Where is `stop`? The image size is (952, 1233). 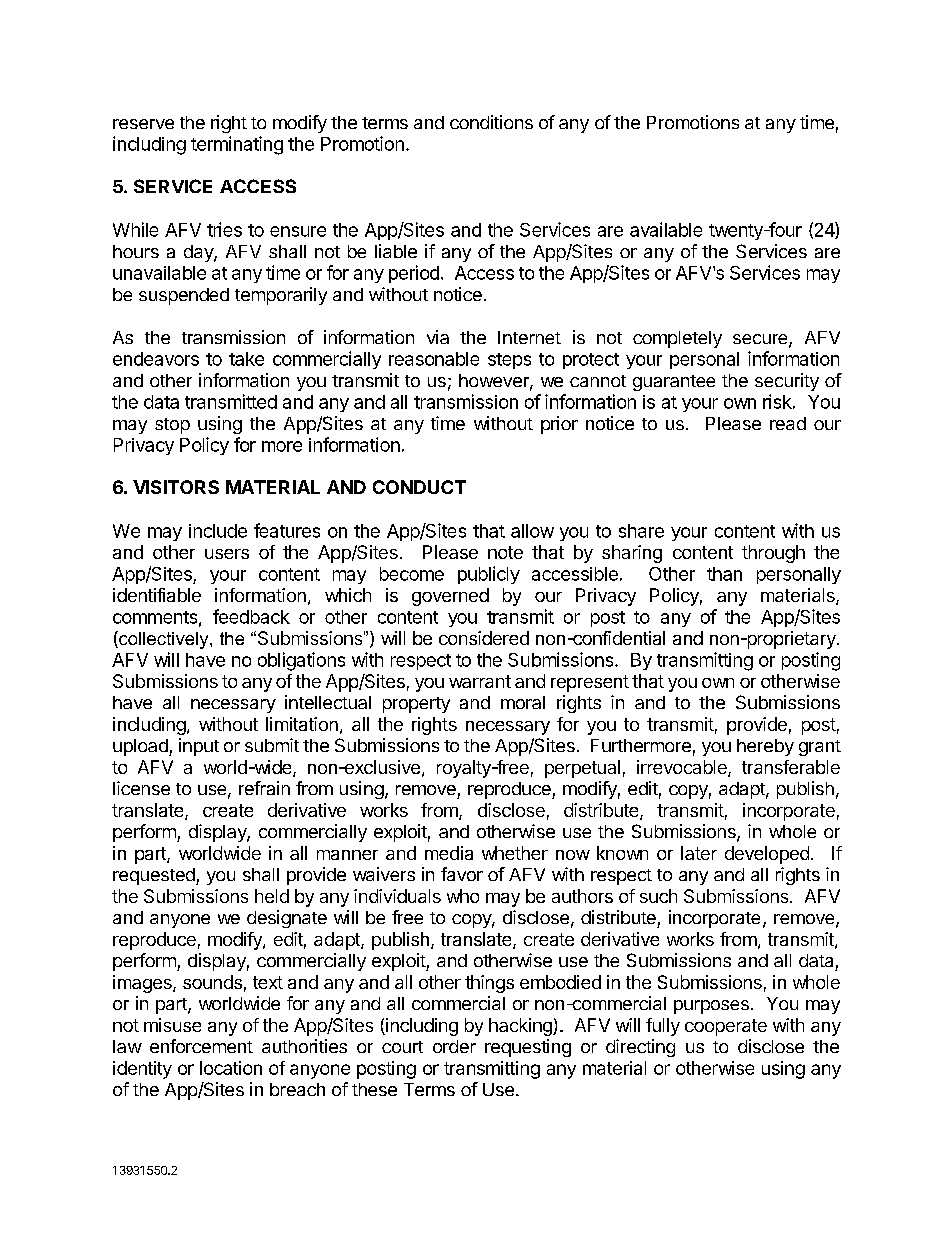
stop is located at coordinates (172, 426).
